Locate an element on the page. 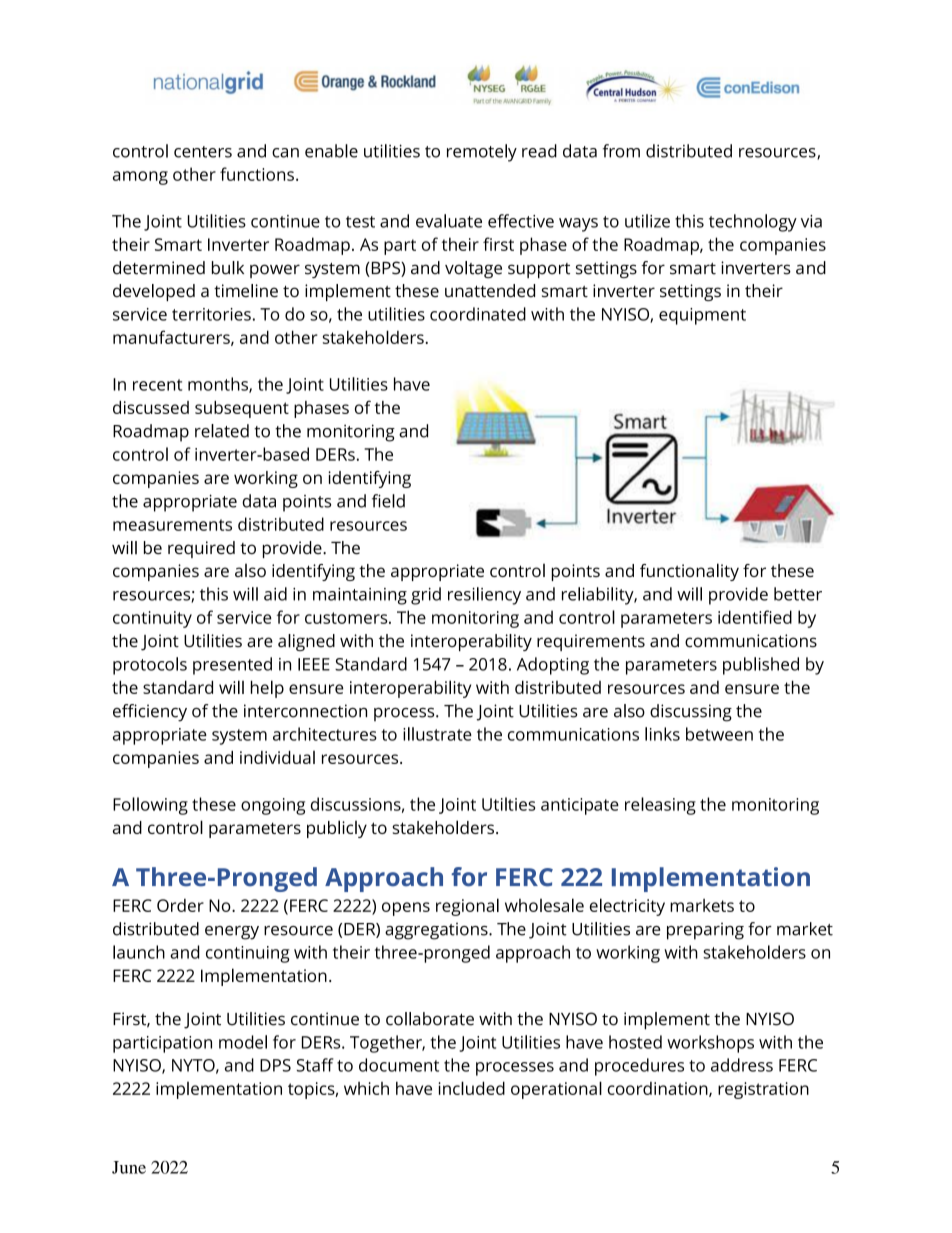 Image resolution: width=952 pixels, height=1233 pixels. functionality is located at coordinates (689, 572).
